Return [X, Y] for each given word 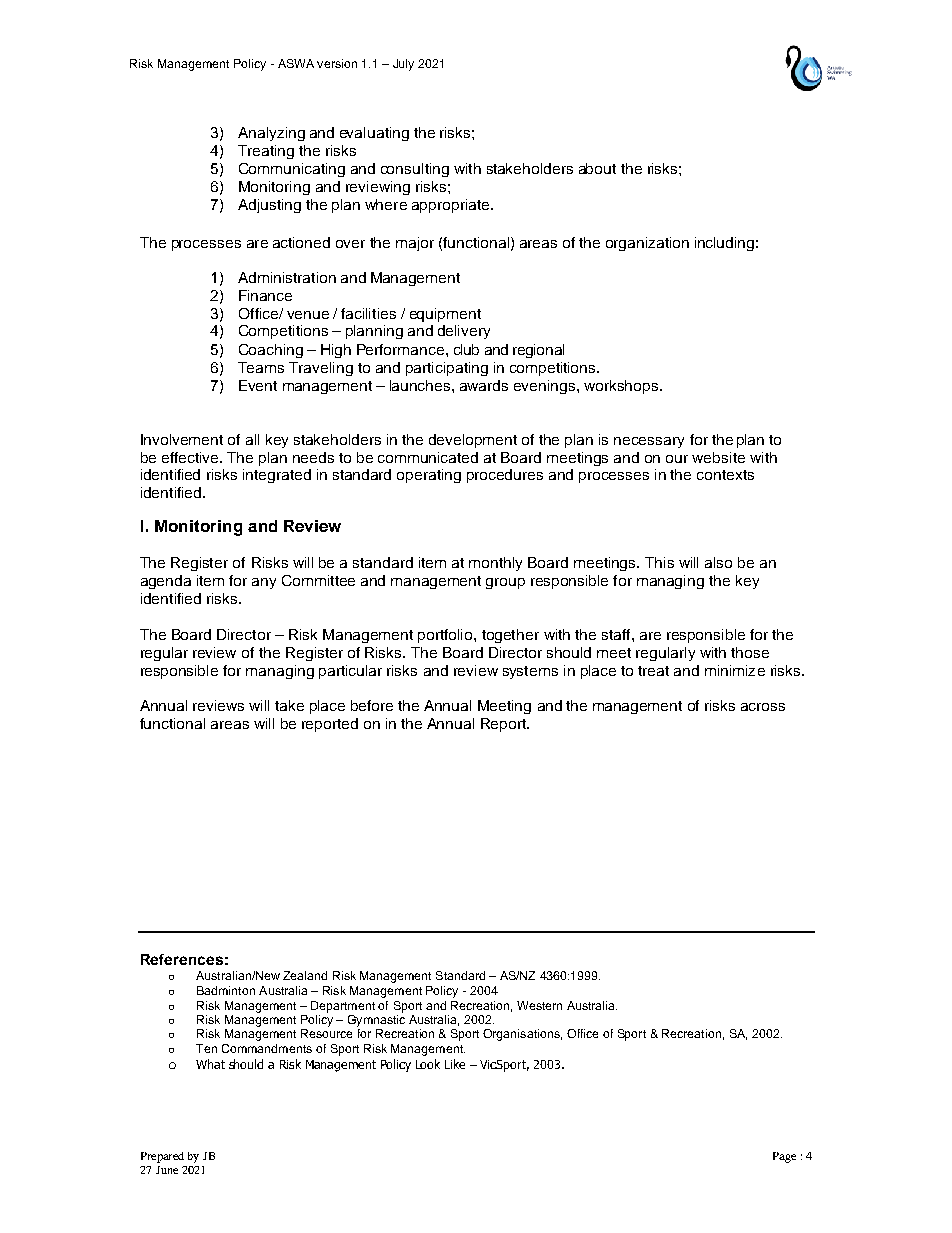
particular [350, 672]
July [403, 65]
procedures [505, 476]
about [597, 168]
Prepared [162, 1157]
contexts [725, 475]
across [763, 707]
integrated [277, 476]
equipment [445, 315]
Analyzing [271, 134]
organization [647, 244]
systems [530, 672]
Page [784, 1157]
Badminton [226, 990]
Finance [265, 295]
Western [539, 1005]
